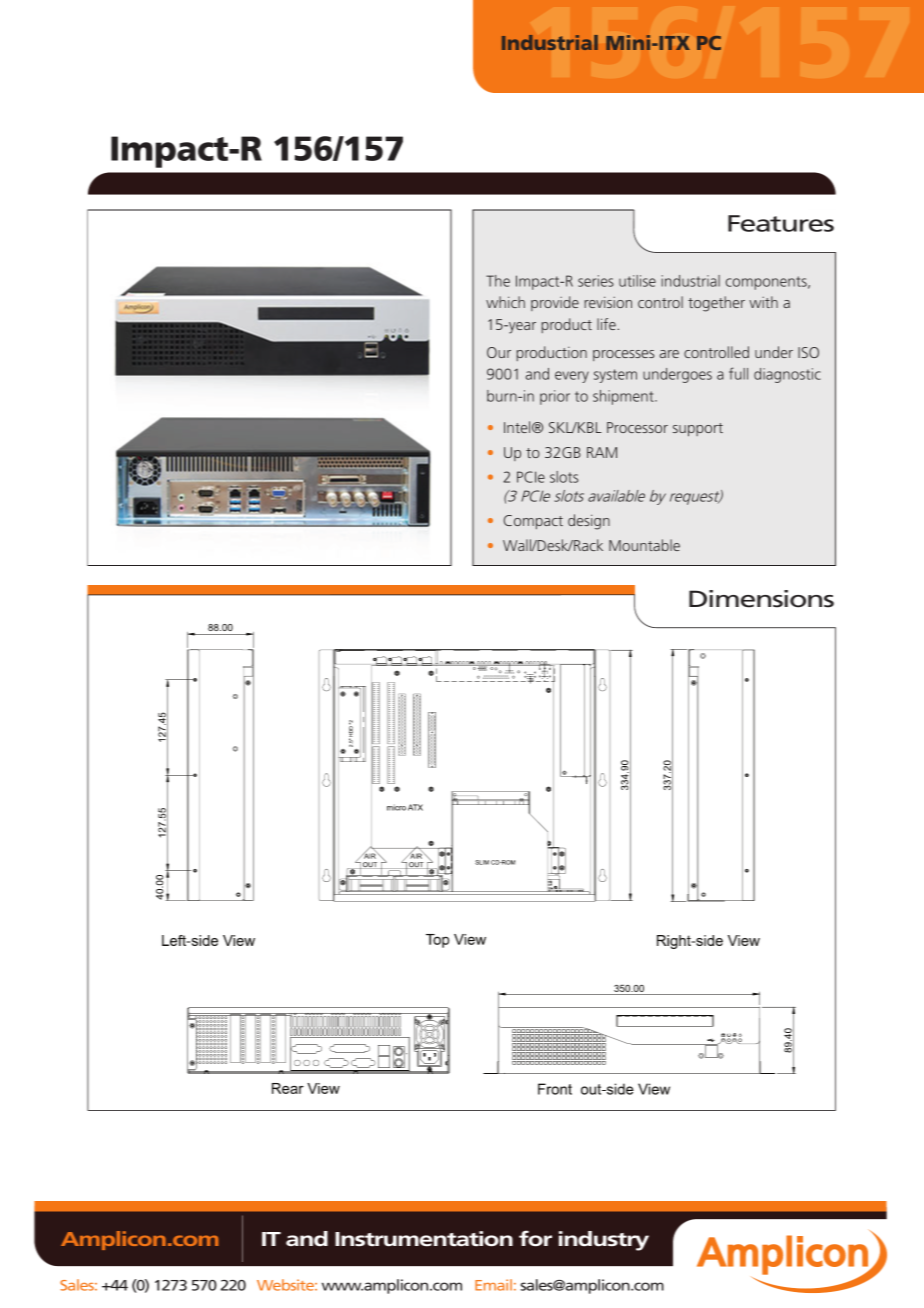 The height and width of the image is (1308, 924). Describe the element at coordinates (781, 223) in the image. I see `Features` at that location.
